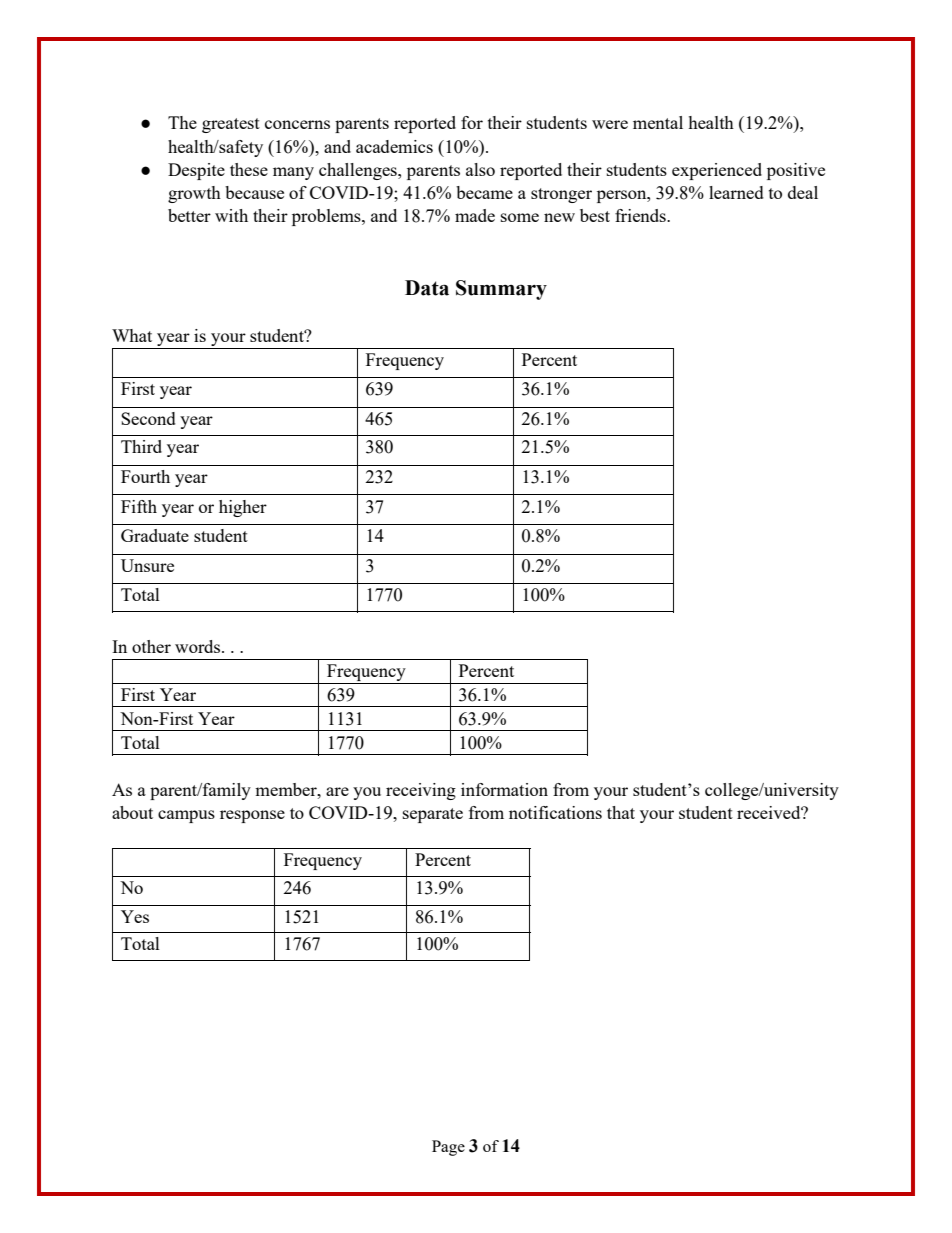  What do you see at coordinates (199, 646) in the document?
I see `words` at bounding box center [199, 646].
